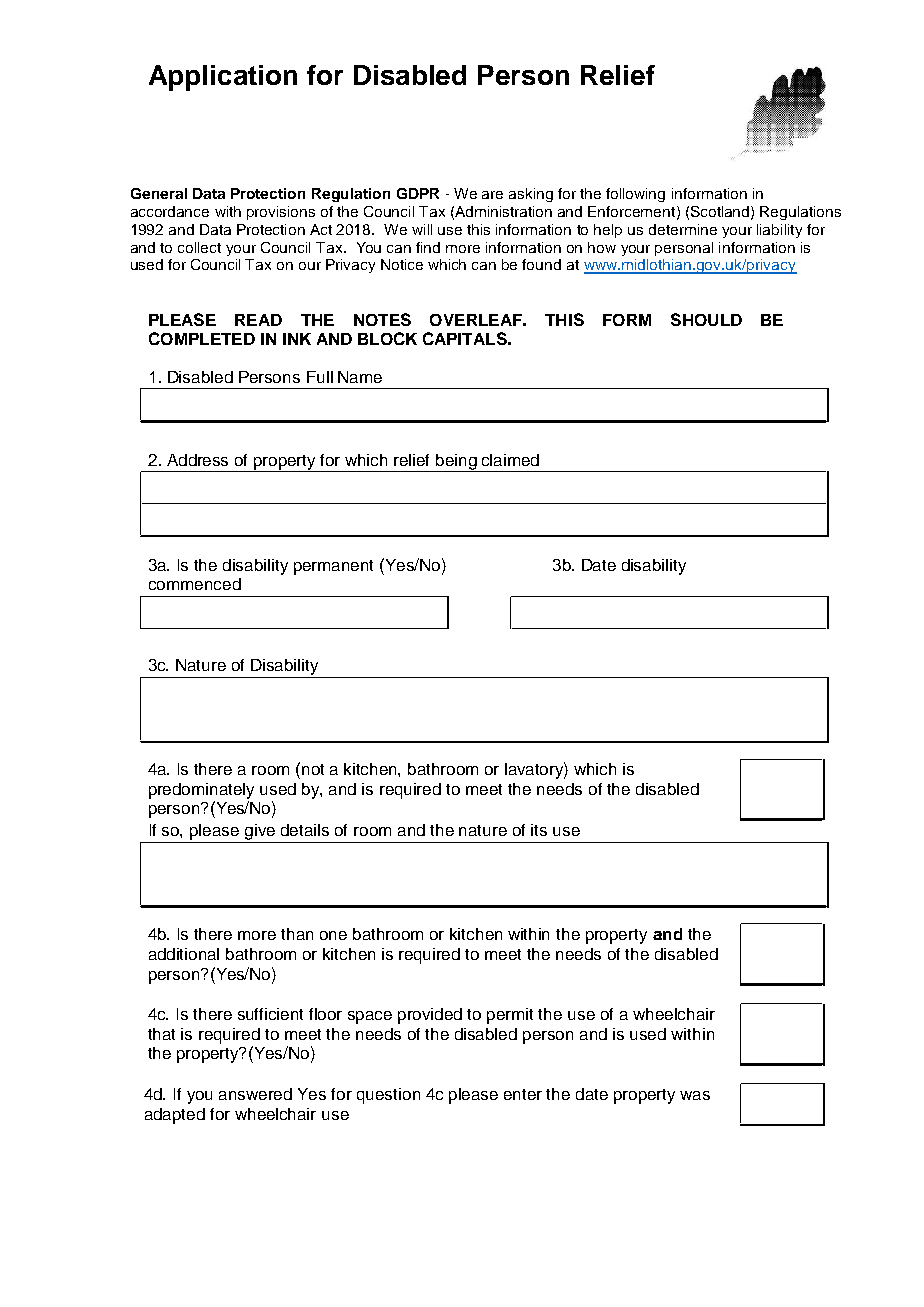 The width and height of the screenshot is (924, 1307). Describe the element at coordinates (510, 1016) in the screenshot. I see `permit` at that location.
